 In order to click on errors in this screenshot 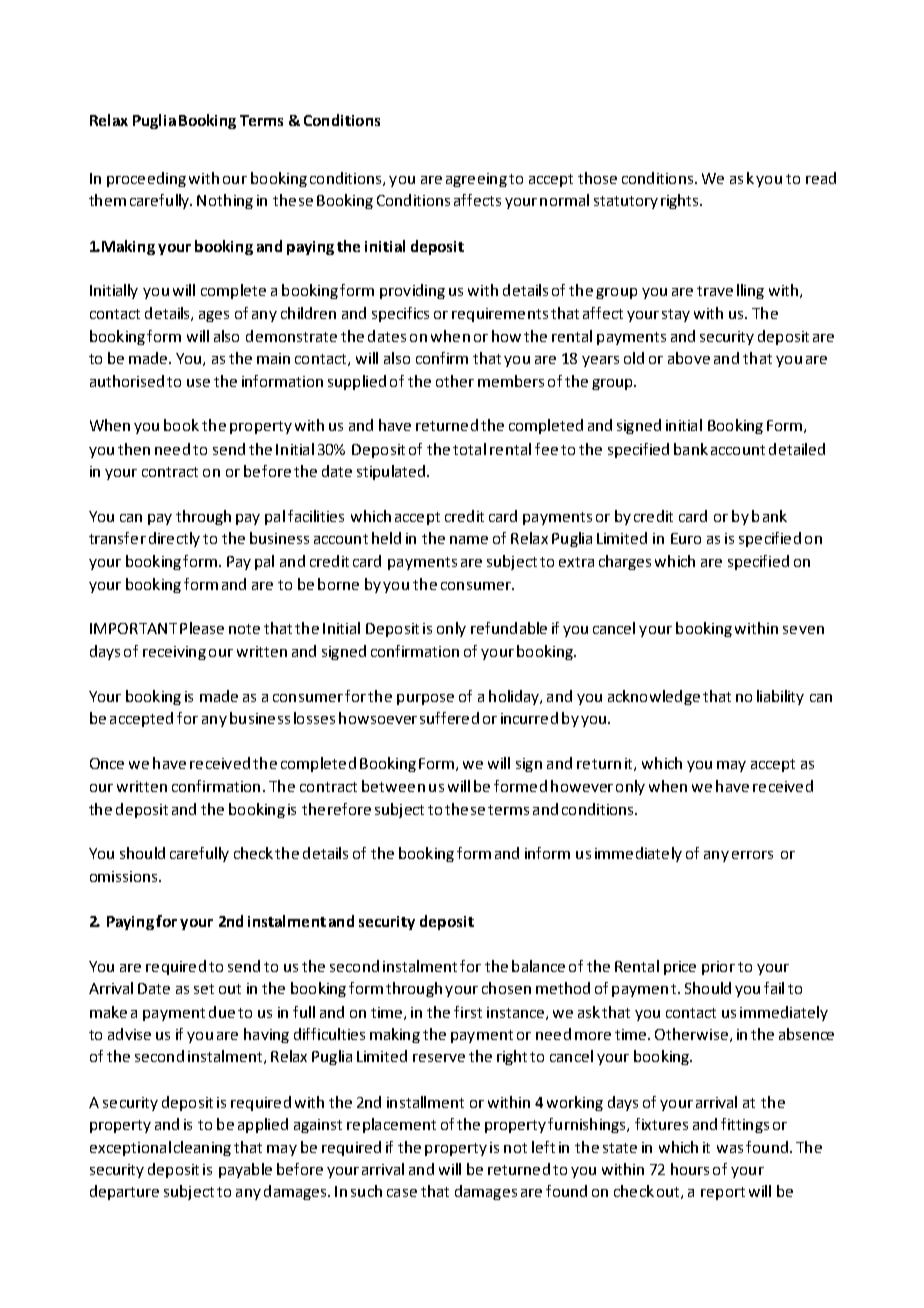, I will do `click(752, 855)`.
